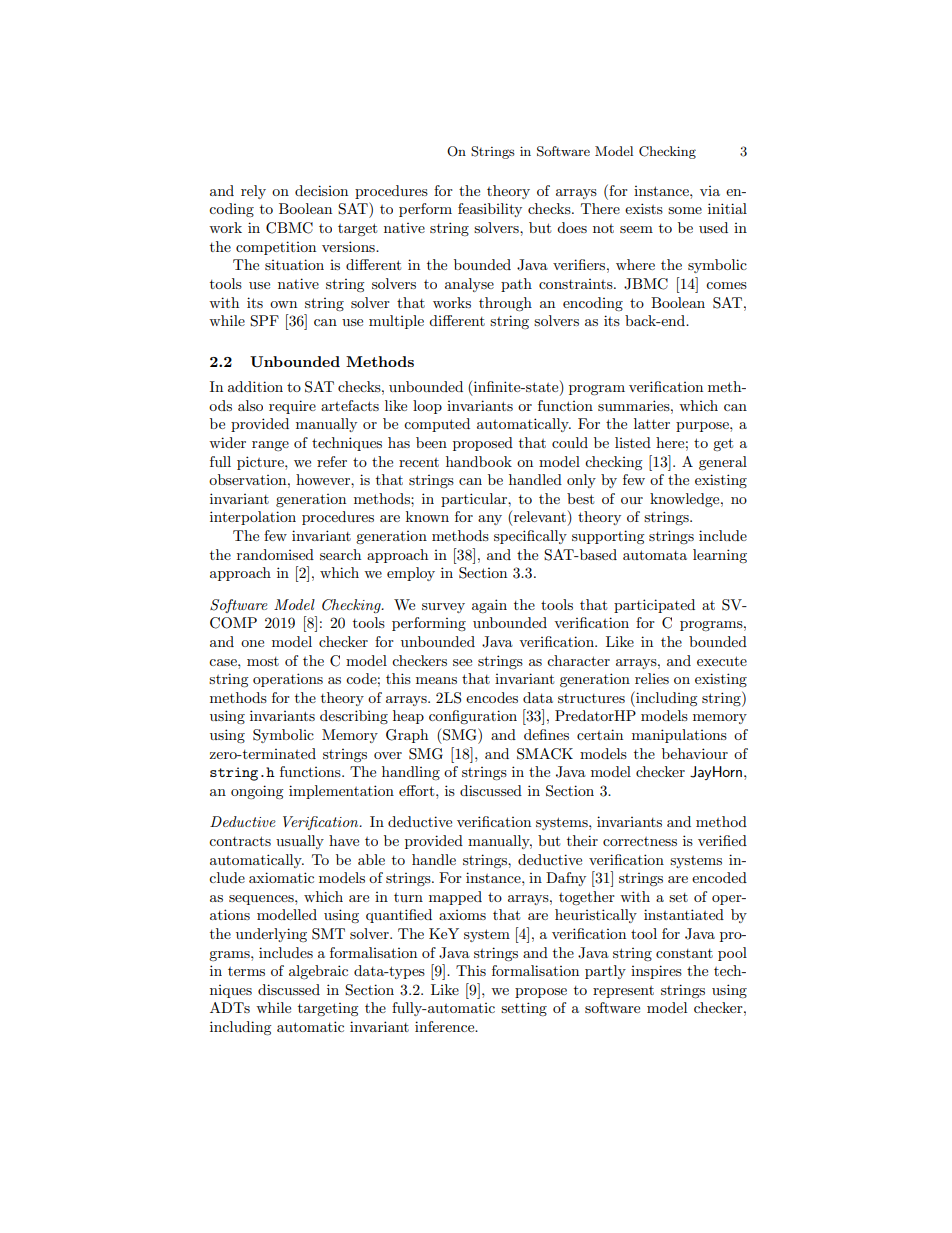 The height and width of the image is (1233, 952). I want to click on ongoing, so click(257, 792).
